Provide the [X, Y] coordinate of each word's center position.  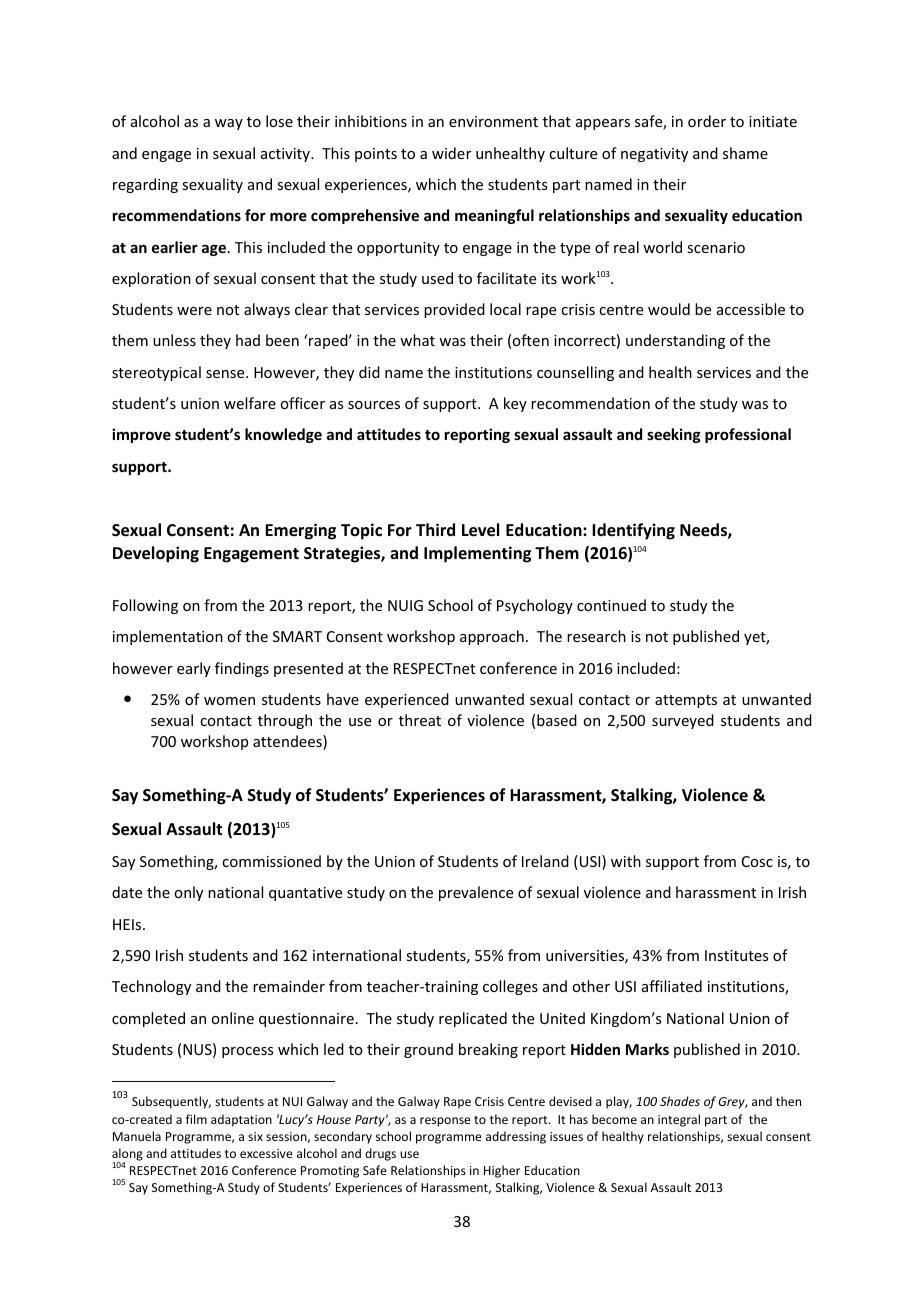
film [196, 1119]
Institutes [736, 955]
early [194, 669]
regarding [145, 185]
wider [451, 153]
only [188, 893]
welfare [250, 403]
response [445, 1122]
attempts [686, 701]
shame [745, 153]
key [515, 404]
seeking [674, 435]
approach [492, 637]
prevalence [476, 893]
